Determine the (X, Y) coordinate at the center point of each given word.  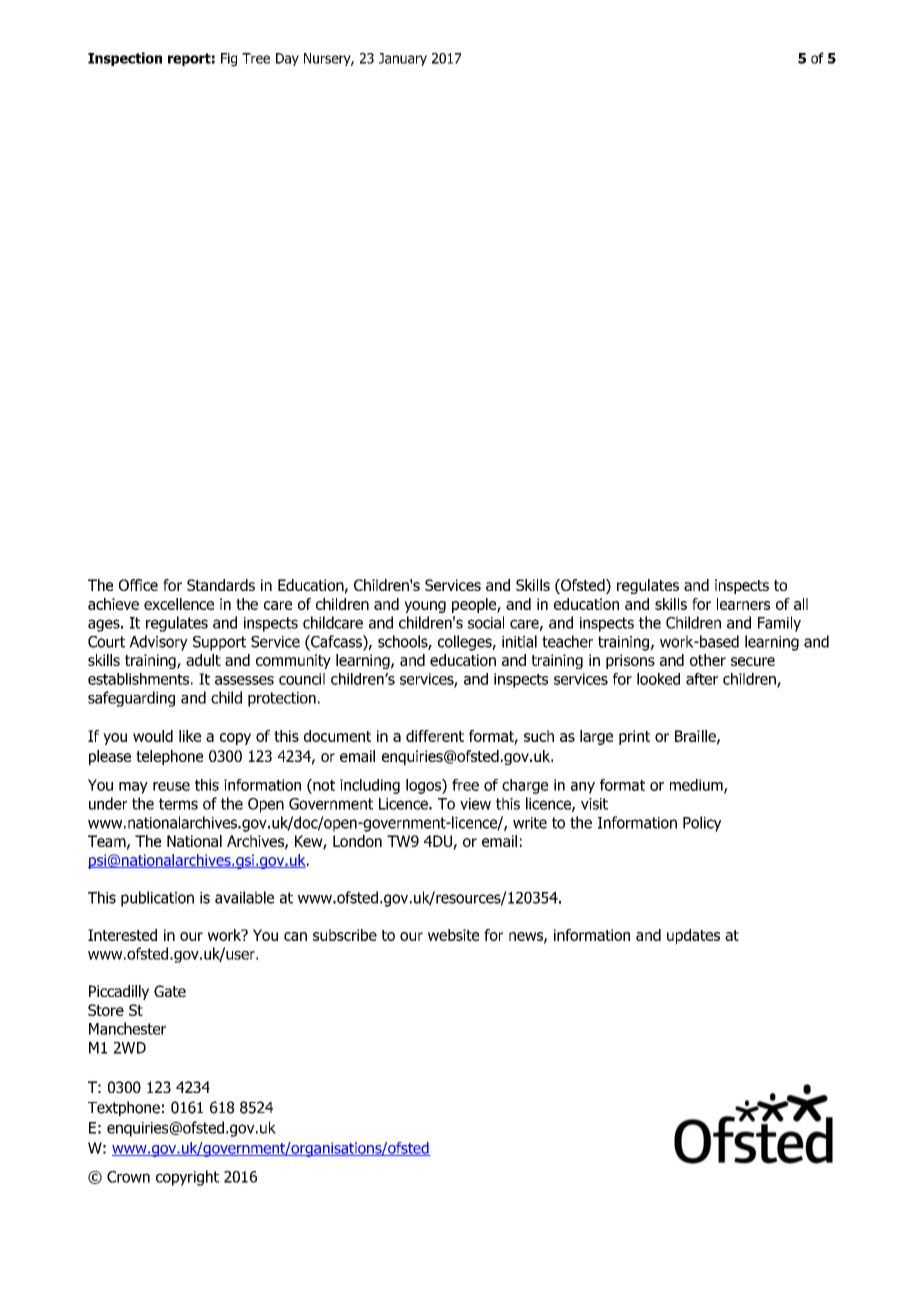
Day (287, 59)
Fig (229, 60)
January (403, 59)
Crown (128, 1177)
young (425, 607)
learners (743, 604)
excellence (179, 604)
